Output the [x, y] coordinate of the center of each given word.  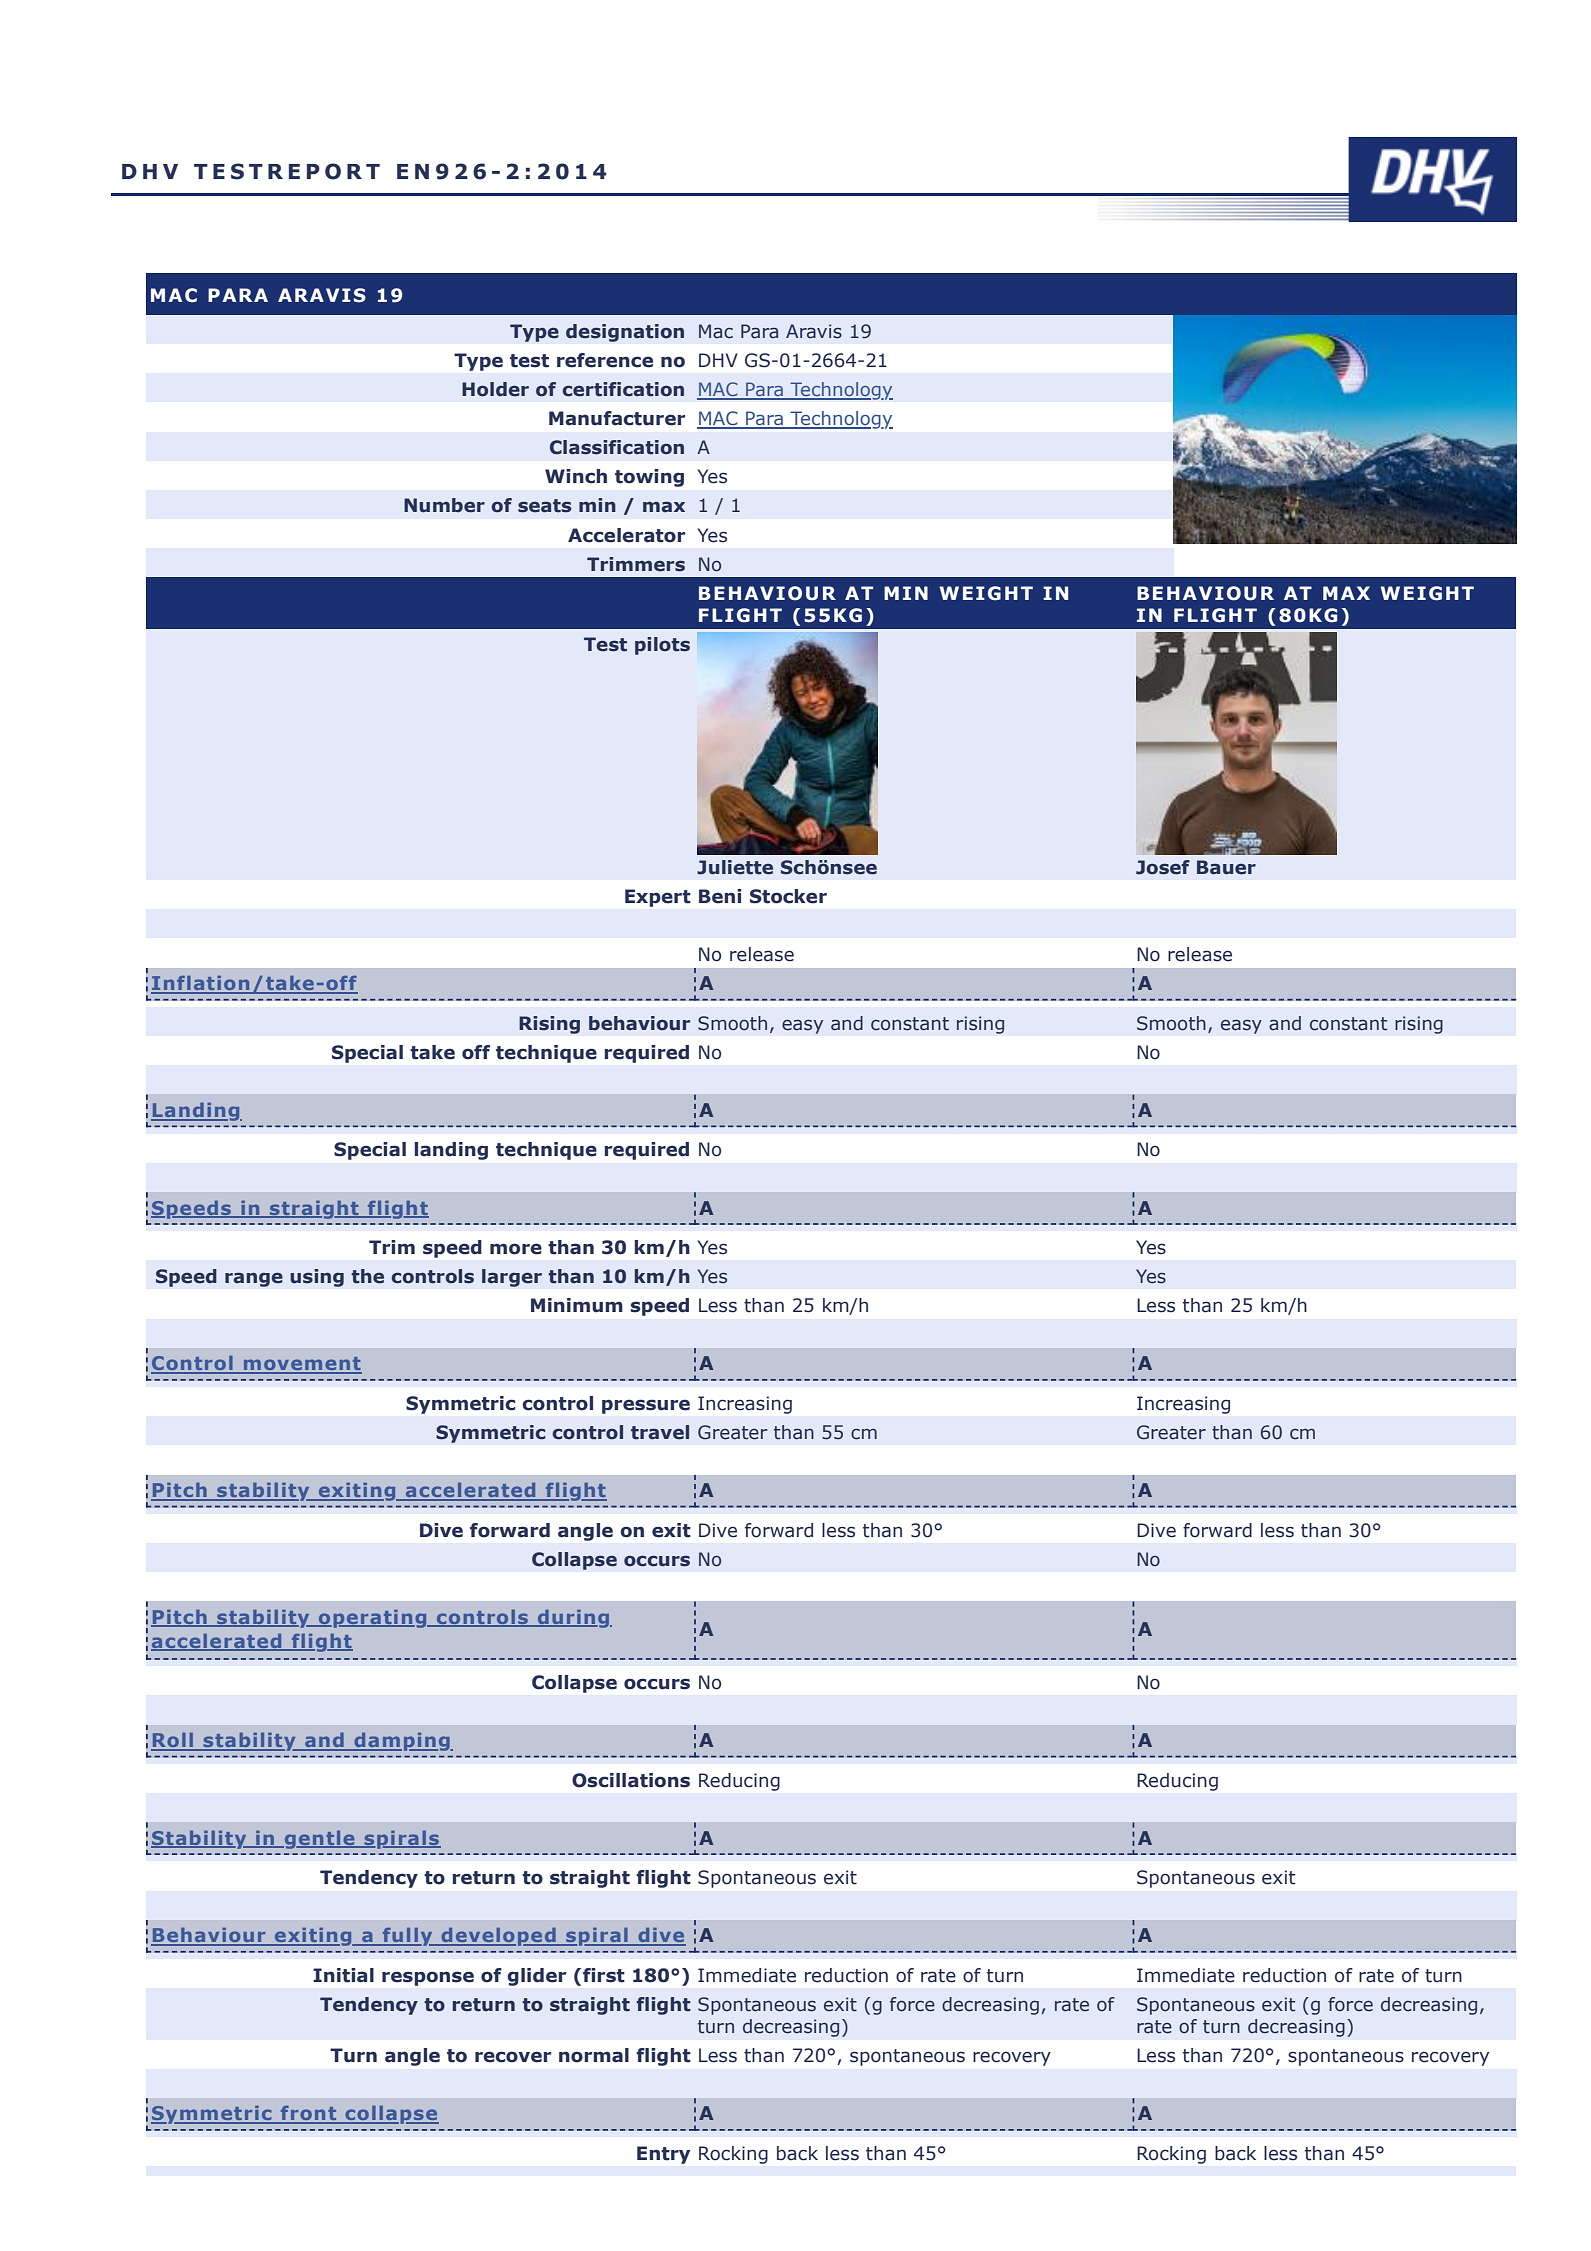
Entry [663, 2155]
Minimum [577, 1305]
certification [623, 389]
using [317, 1278]
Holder [495, 389]
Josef [1163, 867]
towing [649, 478]
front [308, 2114]
